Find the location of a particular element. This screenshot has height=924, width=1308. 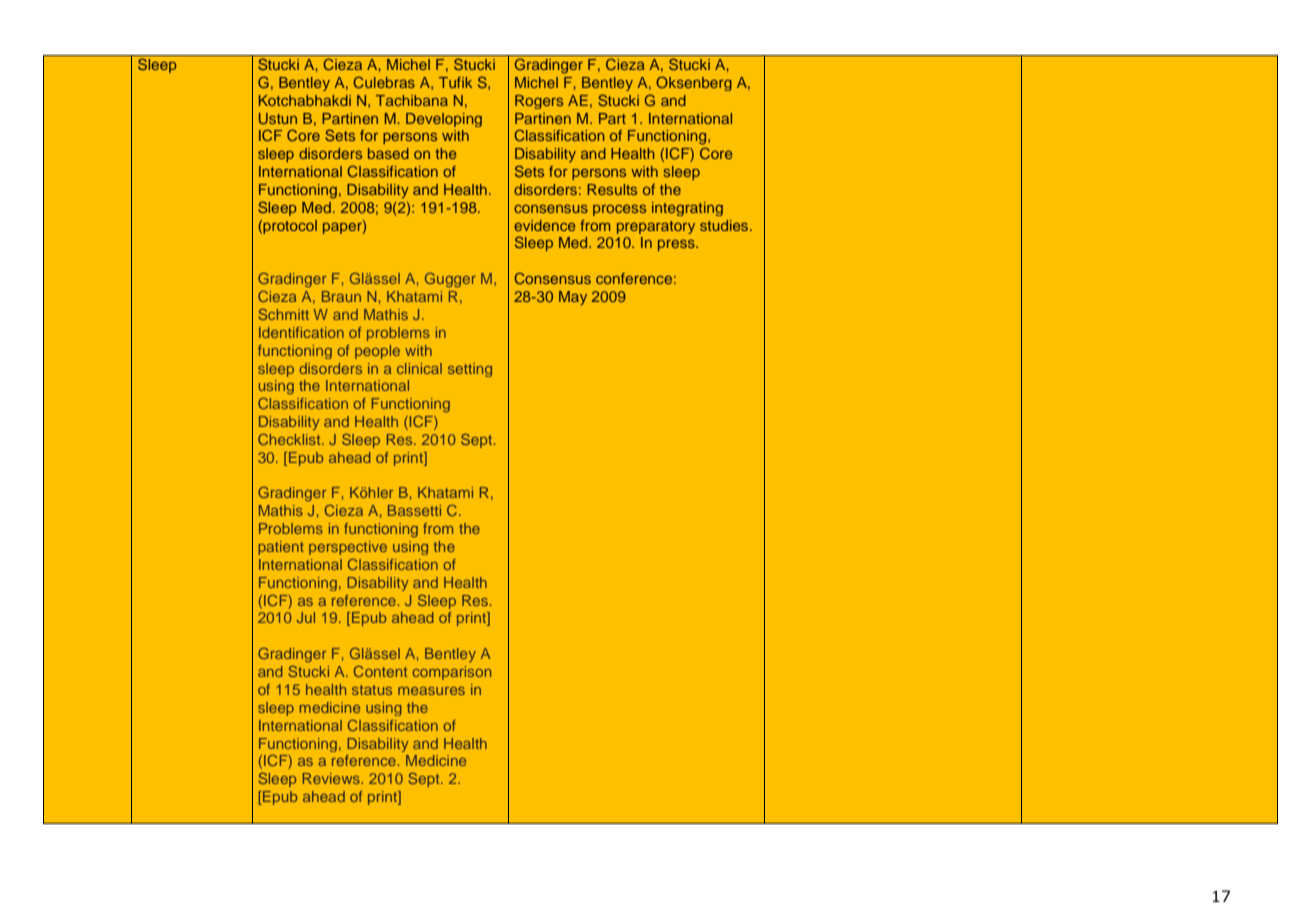

measures is located at coordinates (431, 691).
